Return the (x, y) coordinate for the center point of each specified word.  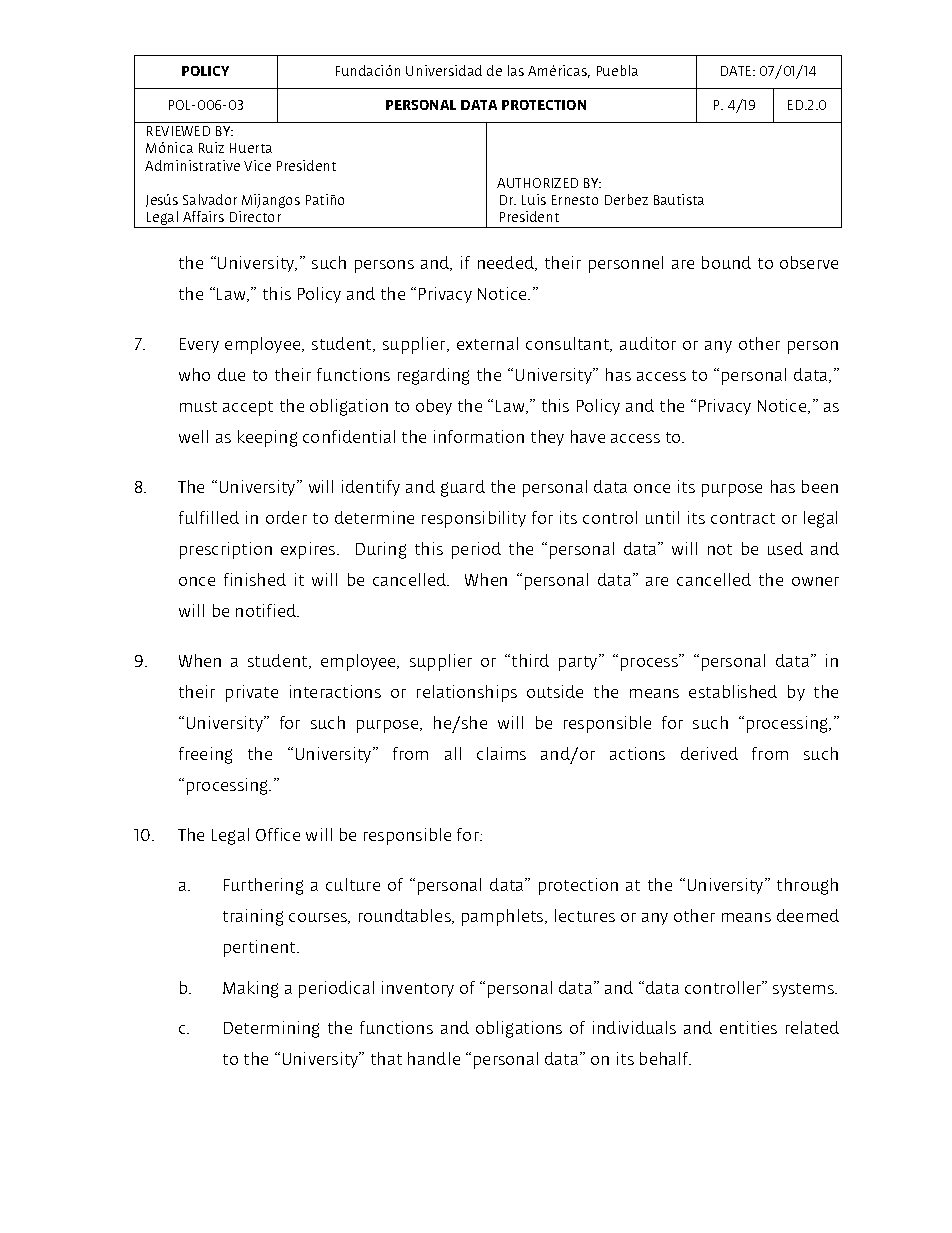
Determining (271, 1029)
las (516, 70)
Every (199, 345)
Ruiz (211, 147)
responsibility (474, 519)
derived (709, 753)
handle (434, 1058)
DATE (737, 71)
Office (278, 834)
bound (726, 262)
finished (255, 579)
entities (748, 1027)
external (487, 343)
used (785, 548)
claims (501, 753)
